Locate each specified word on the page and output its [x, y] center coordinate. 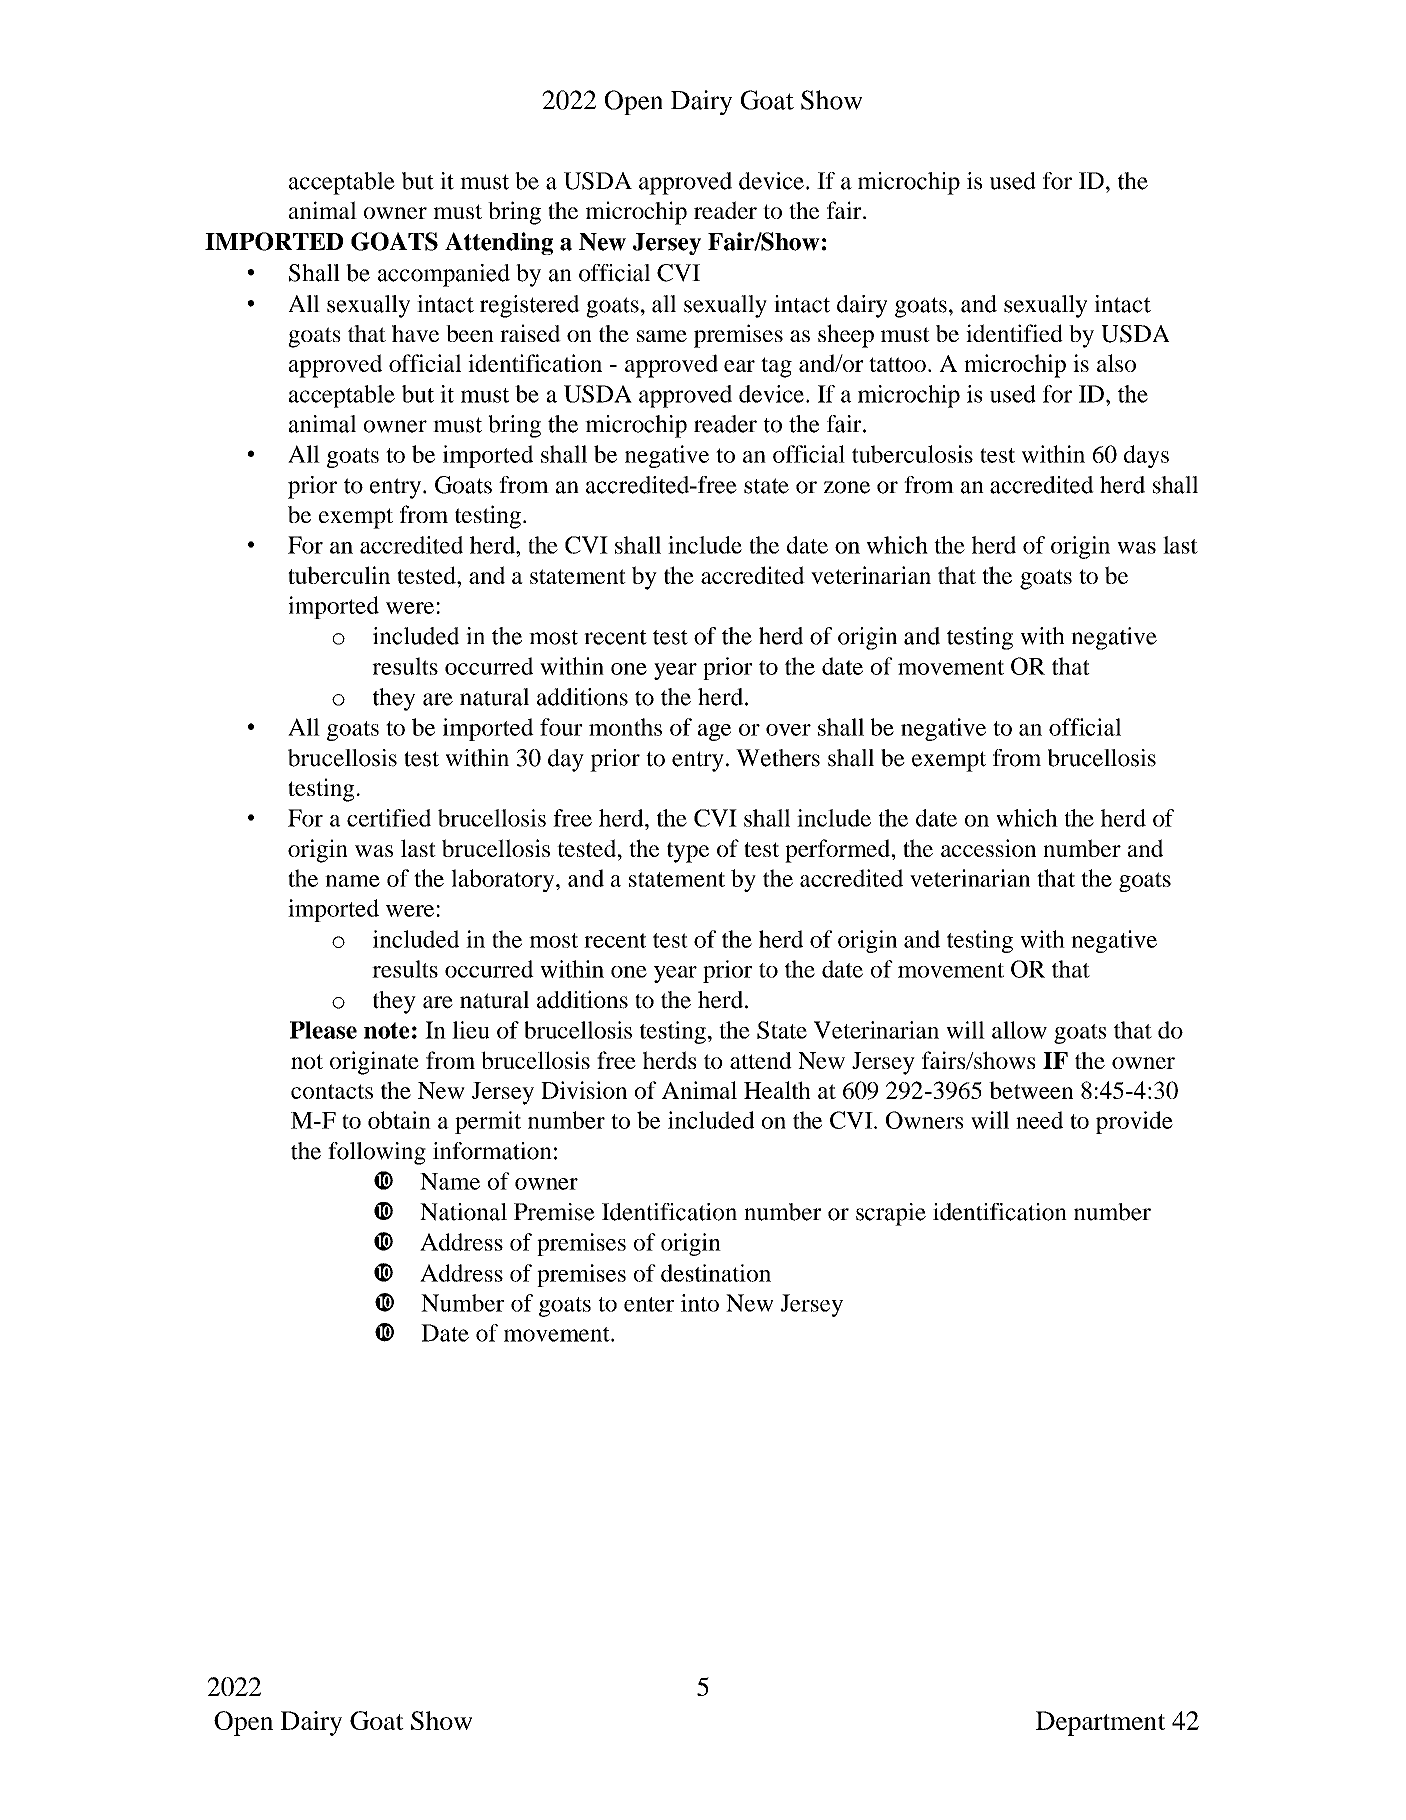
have [415, 333]
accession [988, 848]
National [463, 1212]
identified [1014, 333]
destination [716, 1273]
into [700, 1303]
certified [389, 818]
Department [1100, 1723]
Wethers [778, 758]
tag [776, 367]
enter [649, 1304]
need [1039, 1120]
